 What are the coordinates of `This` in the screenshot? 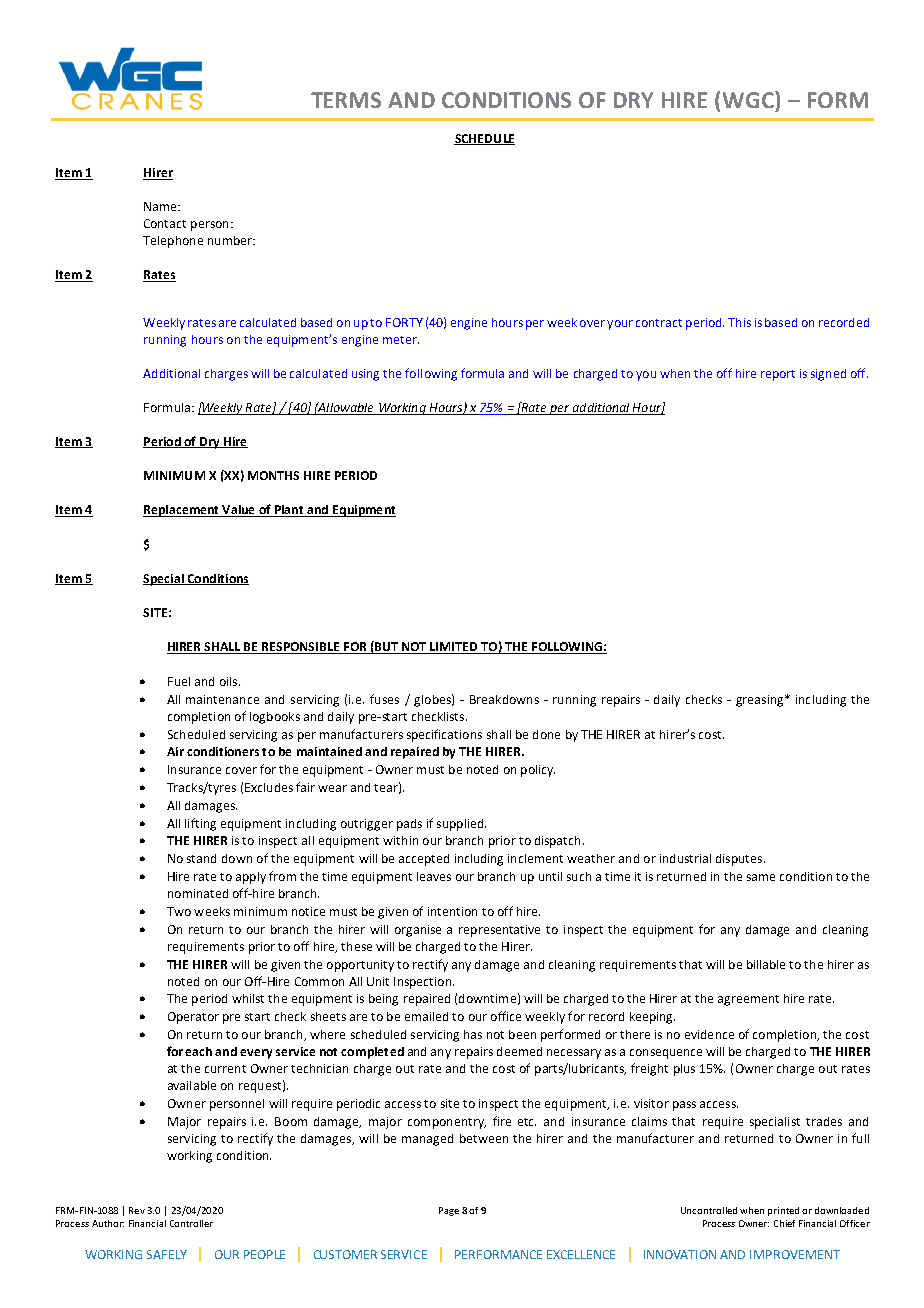 It's located at (739, 322).
